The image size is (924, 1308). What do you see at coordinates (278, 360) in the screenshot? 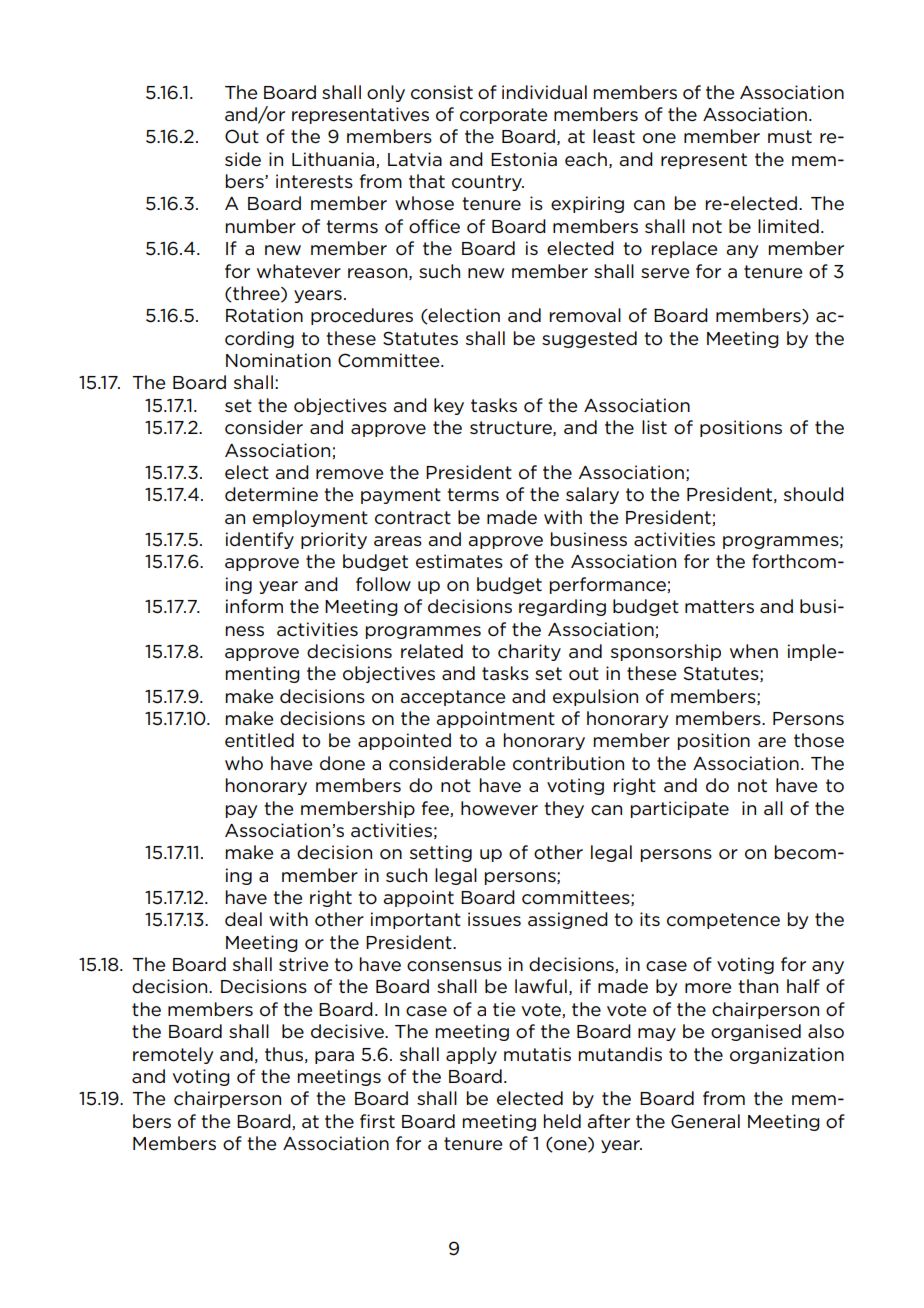
I see `Nomination` at bounding box center [278, 360].
